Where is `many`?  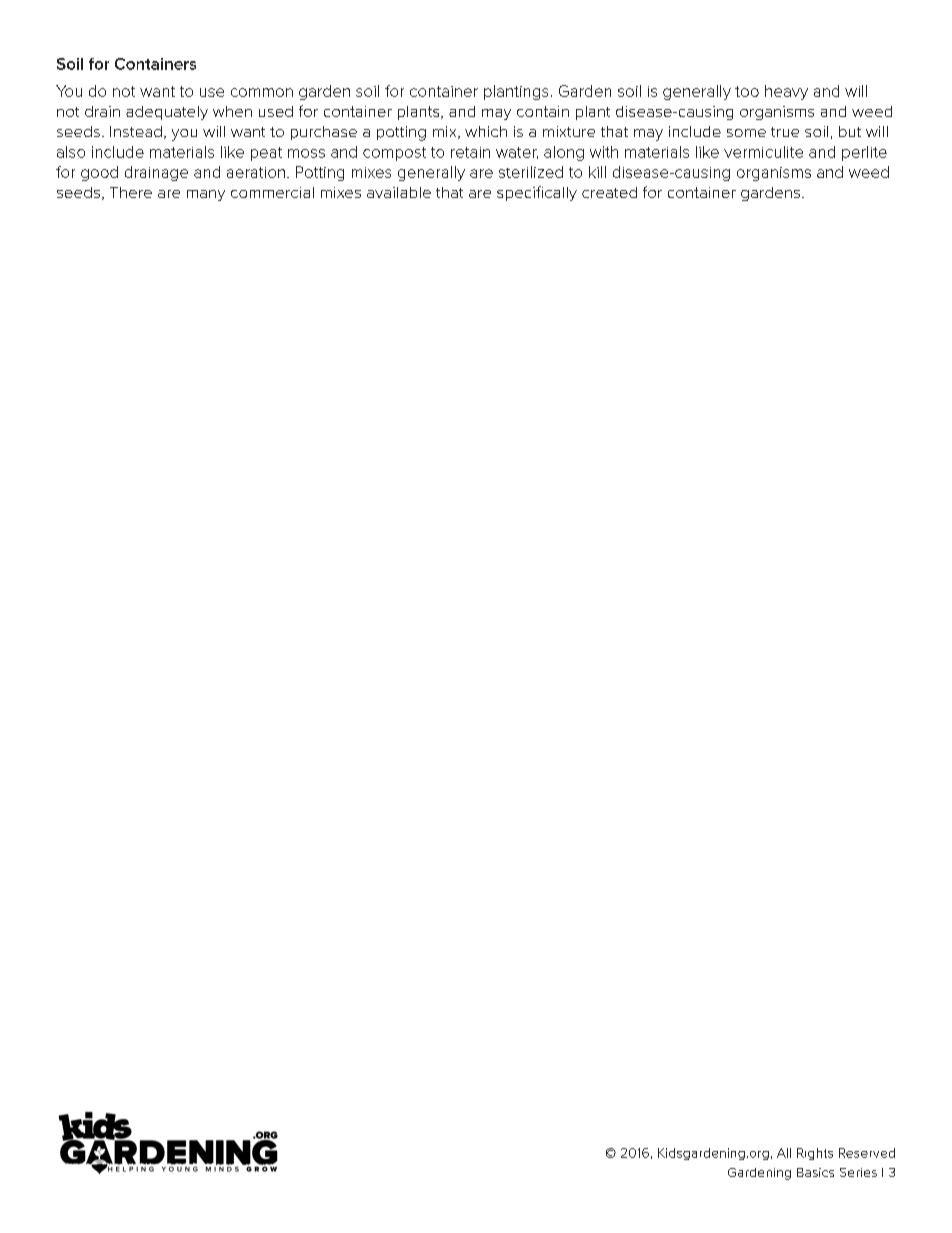
many is located at coordinates (206, 195).
